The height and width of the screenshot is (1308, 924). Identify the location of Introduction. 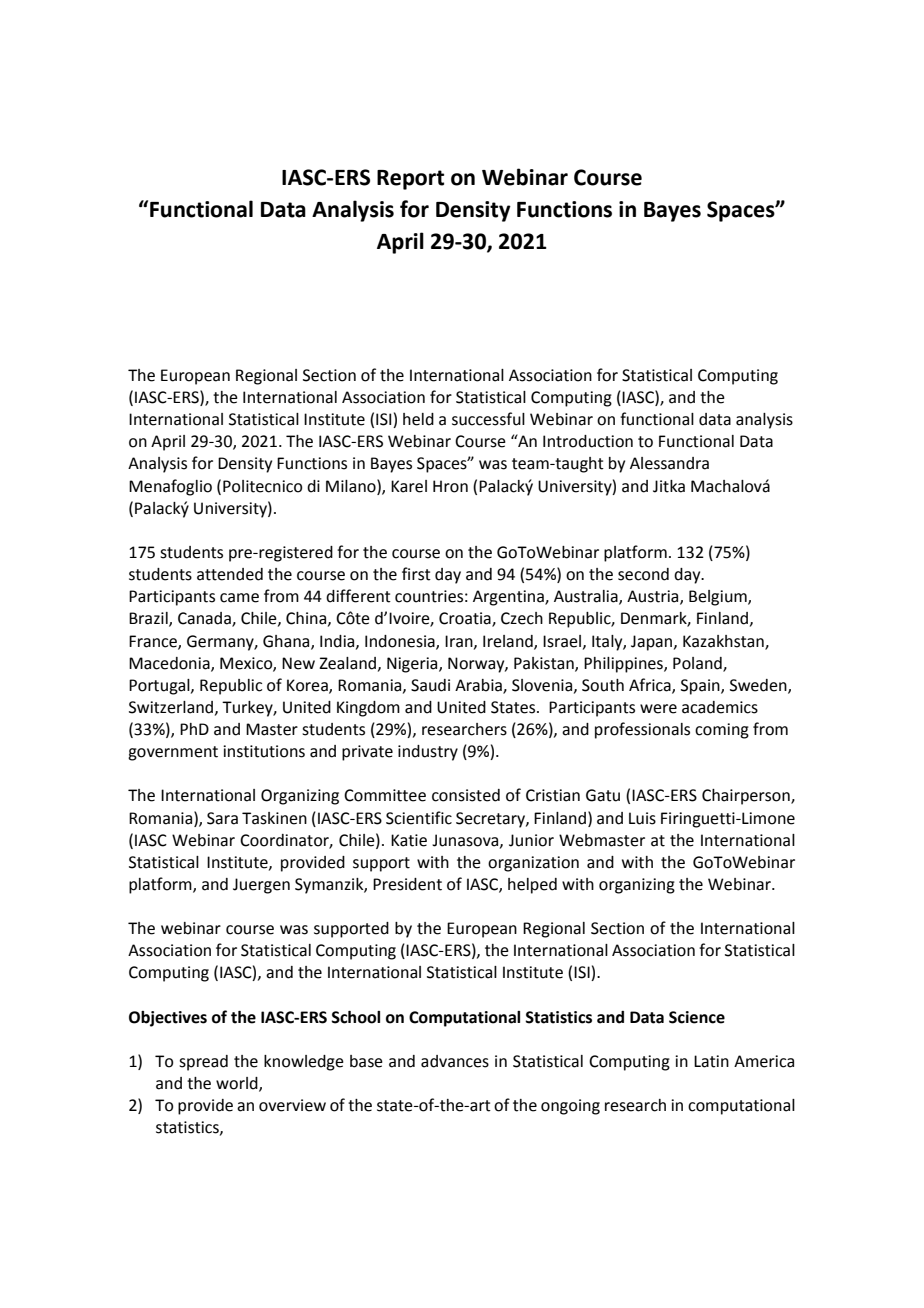
(588, 441).
